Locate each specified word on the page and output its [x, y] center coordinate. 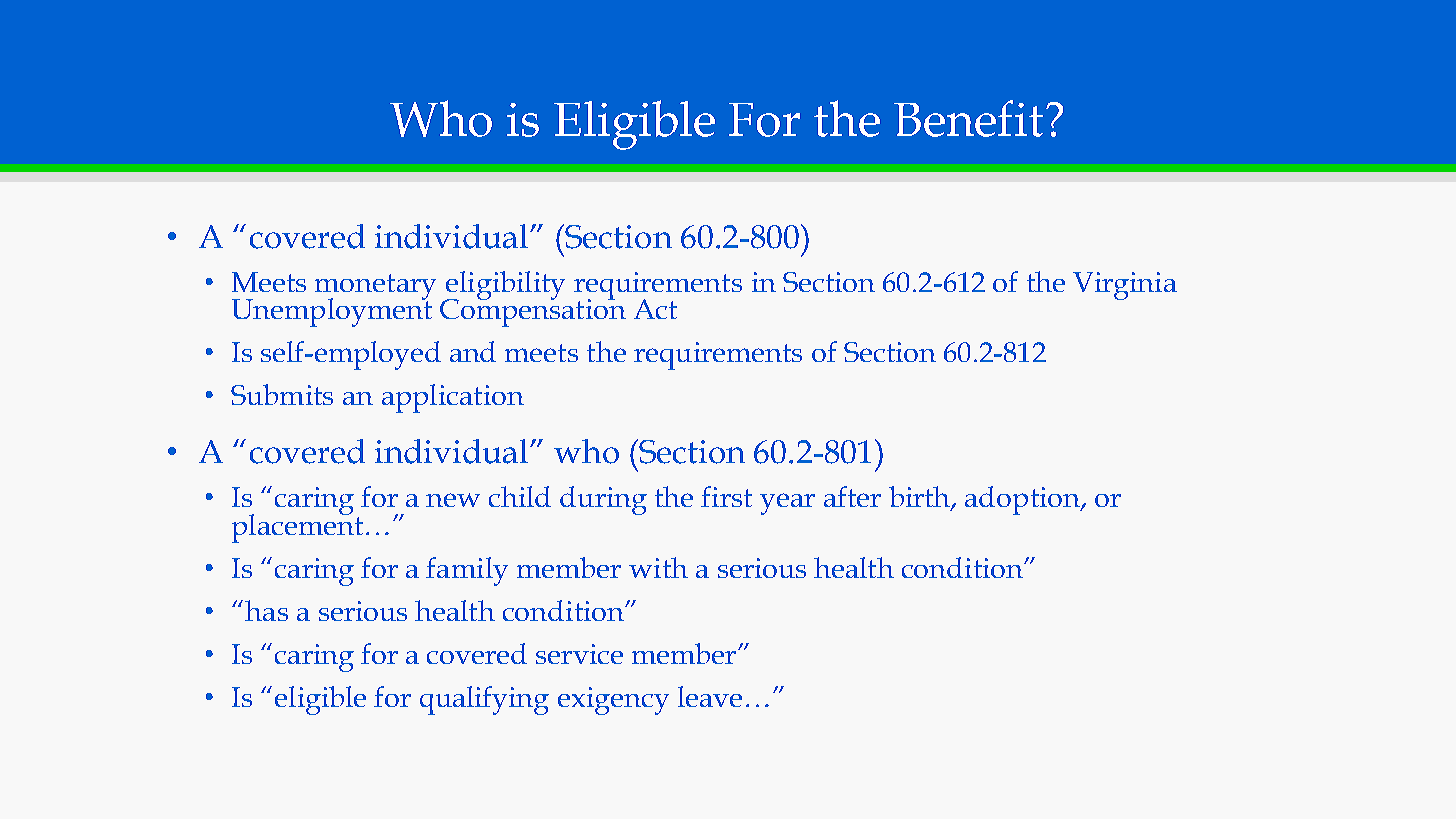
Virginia [1125, 286]
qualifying [484, 700]
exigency [613, 701]
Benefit [968, 118]
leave [710, 696]
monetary [375, 288]
